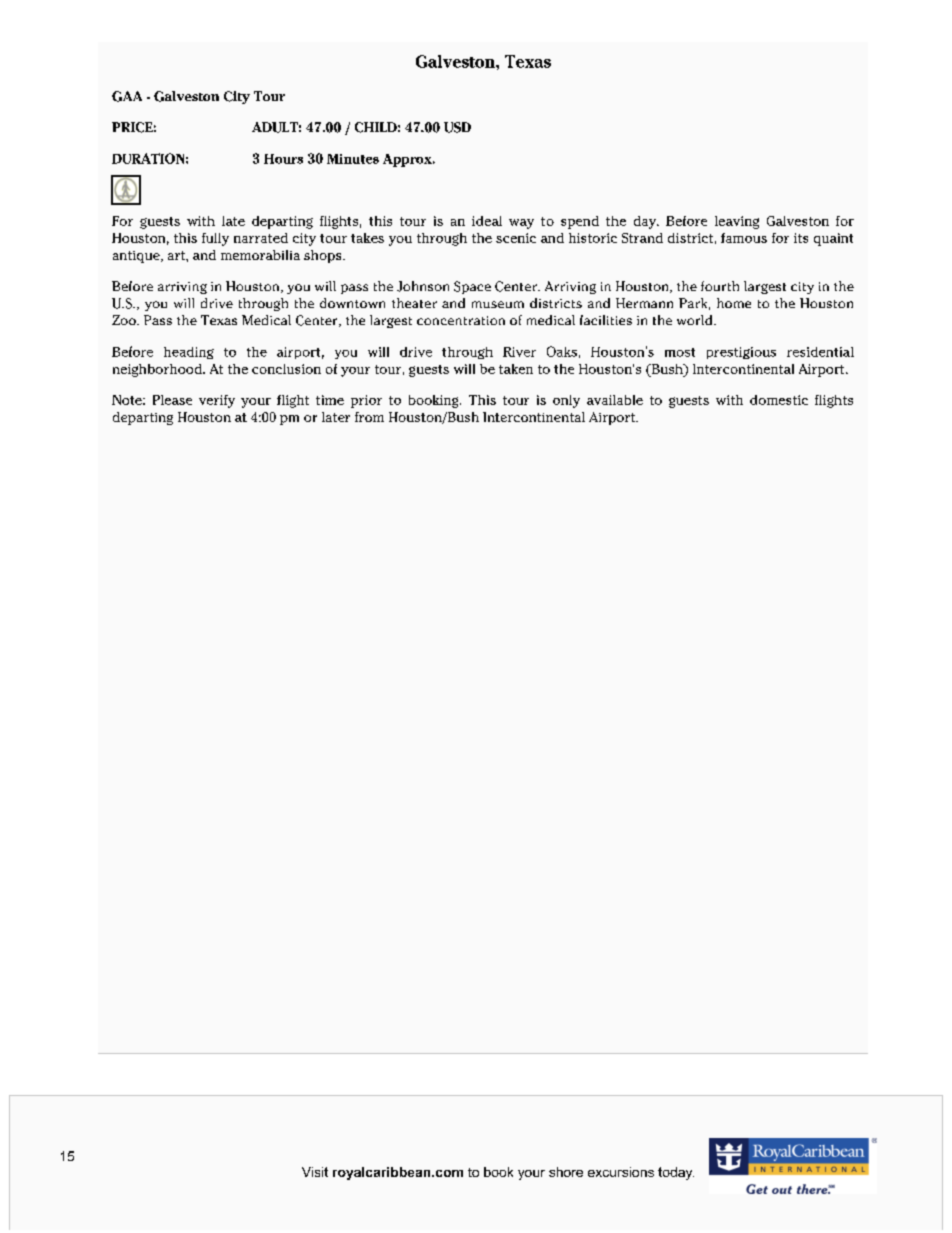 Image resolution: width=952 pixels, height=1233 pixels. What do you see at coordinates (457, 127) in the screenshot?
I see `USD` at bounding box center [457, 127].
